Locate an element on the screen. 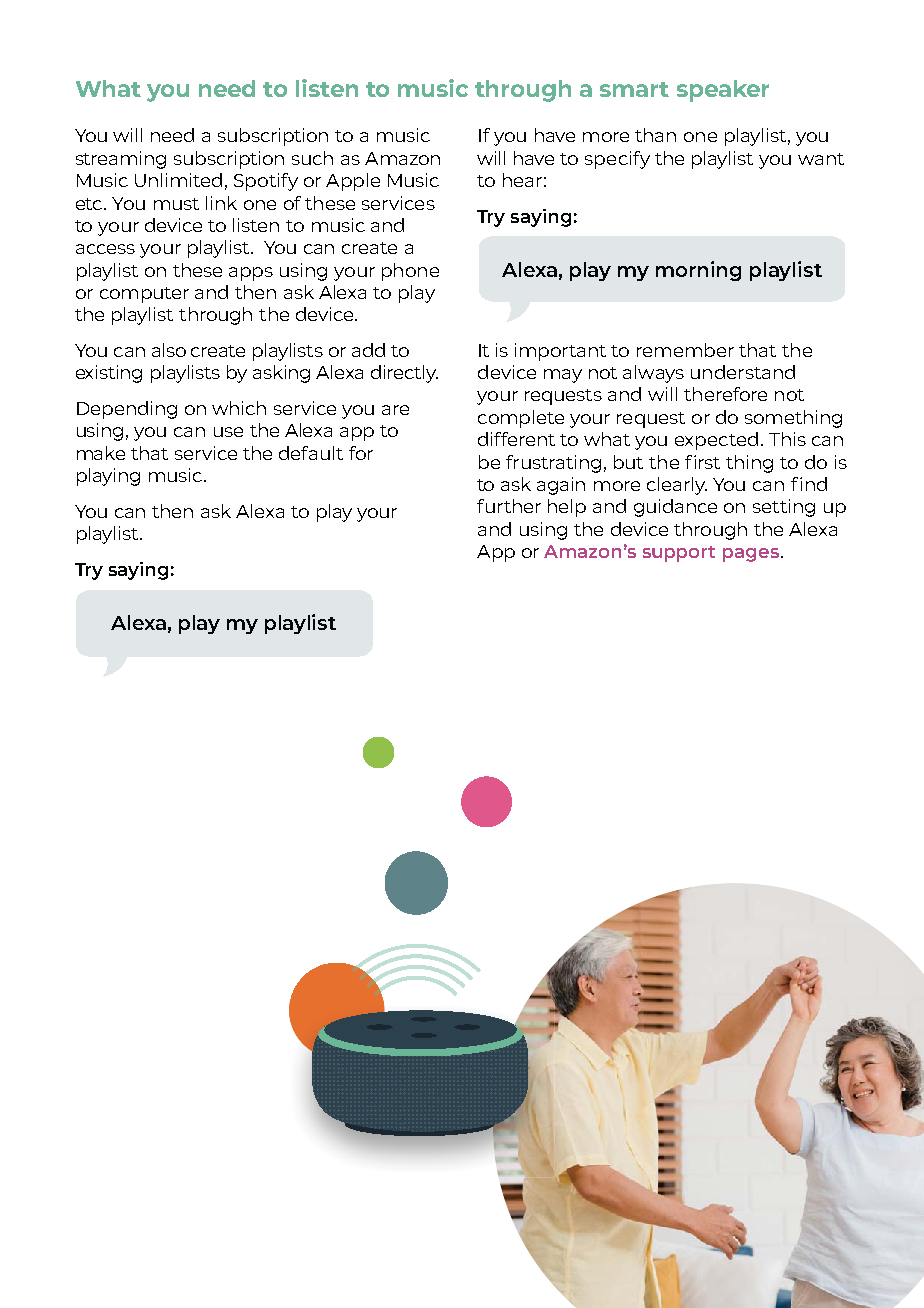 The image size is (924, 1308). must is located at coordinates (176, 204).
